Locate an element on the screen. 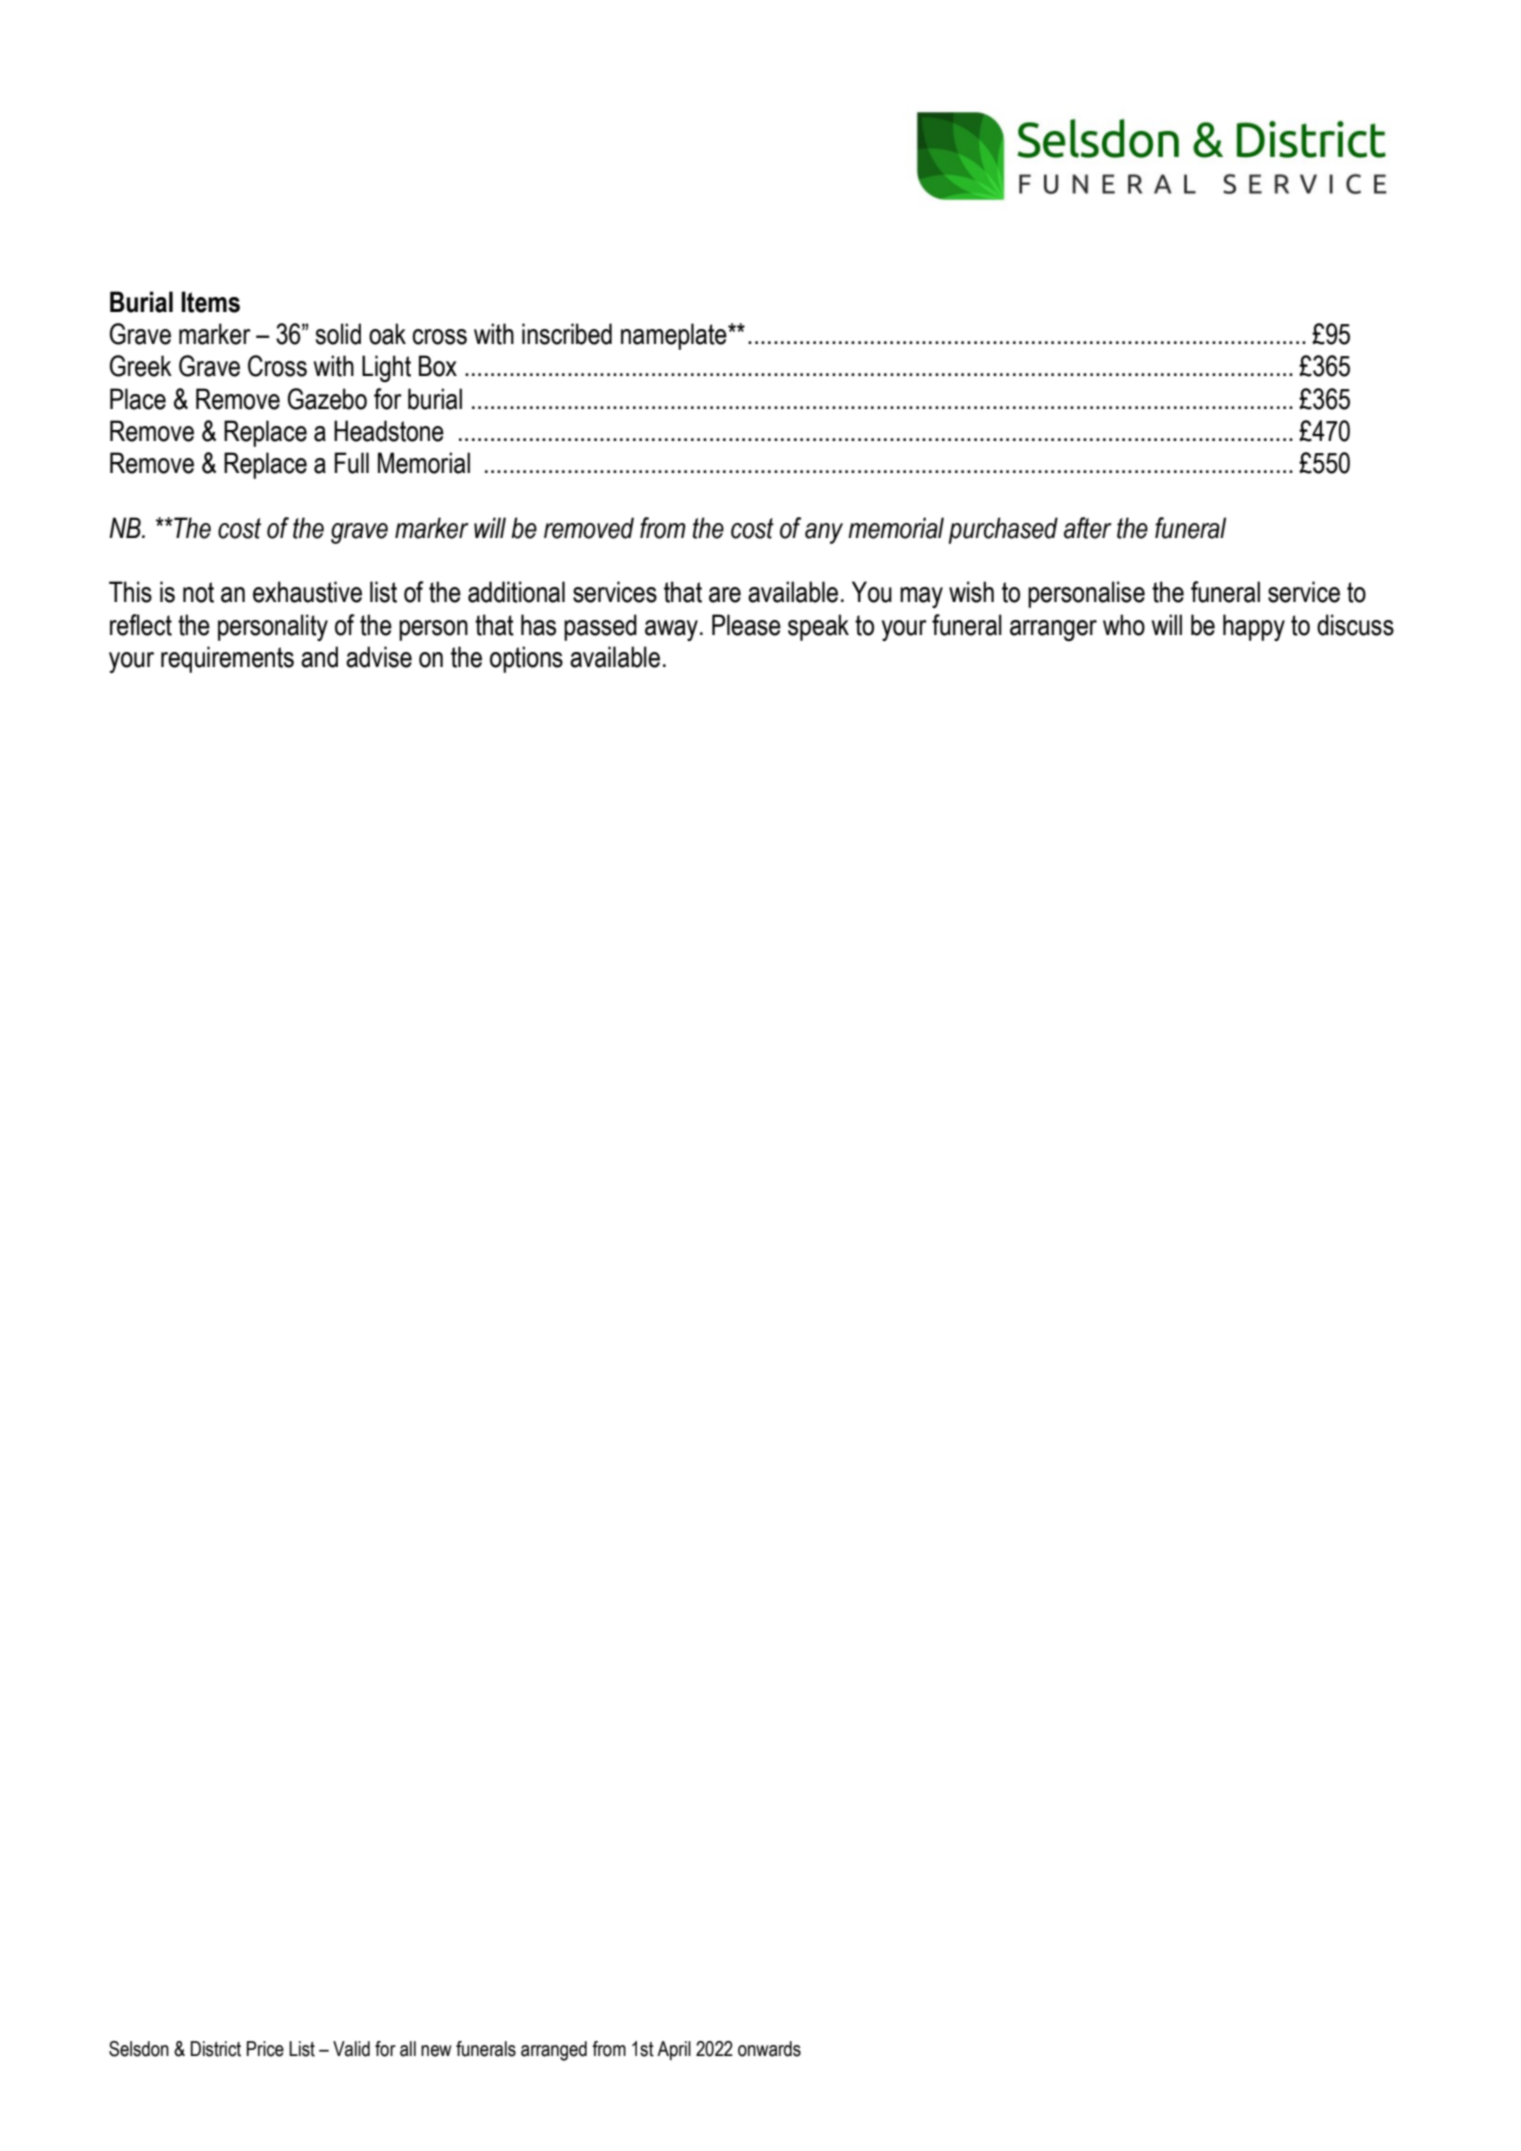  onwards is located at coordinates (769, 2049).
